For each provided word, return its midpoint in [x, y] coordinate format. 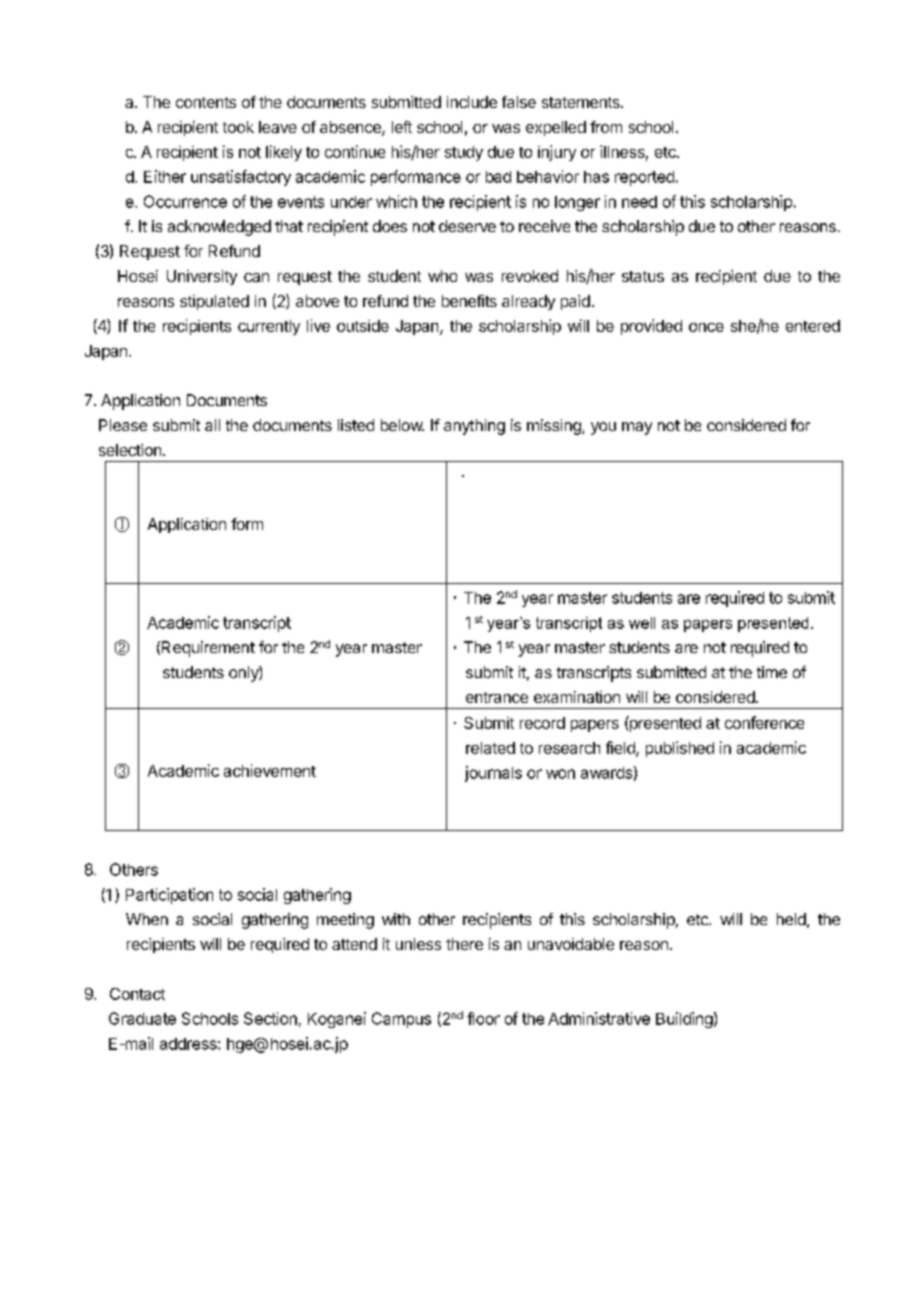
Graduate [142, 1018]
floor [483, 1018]
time [772, 672]
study [464, 153]
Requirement [208, 649]
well [642, 623]
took [238, 127]
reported [644, 178]
